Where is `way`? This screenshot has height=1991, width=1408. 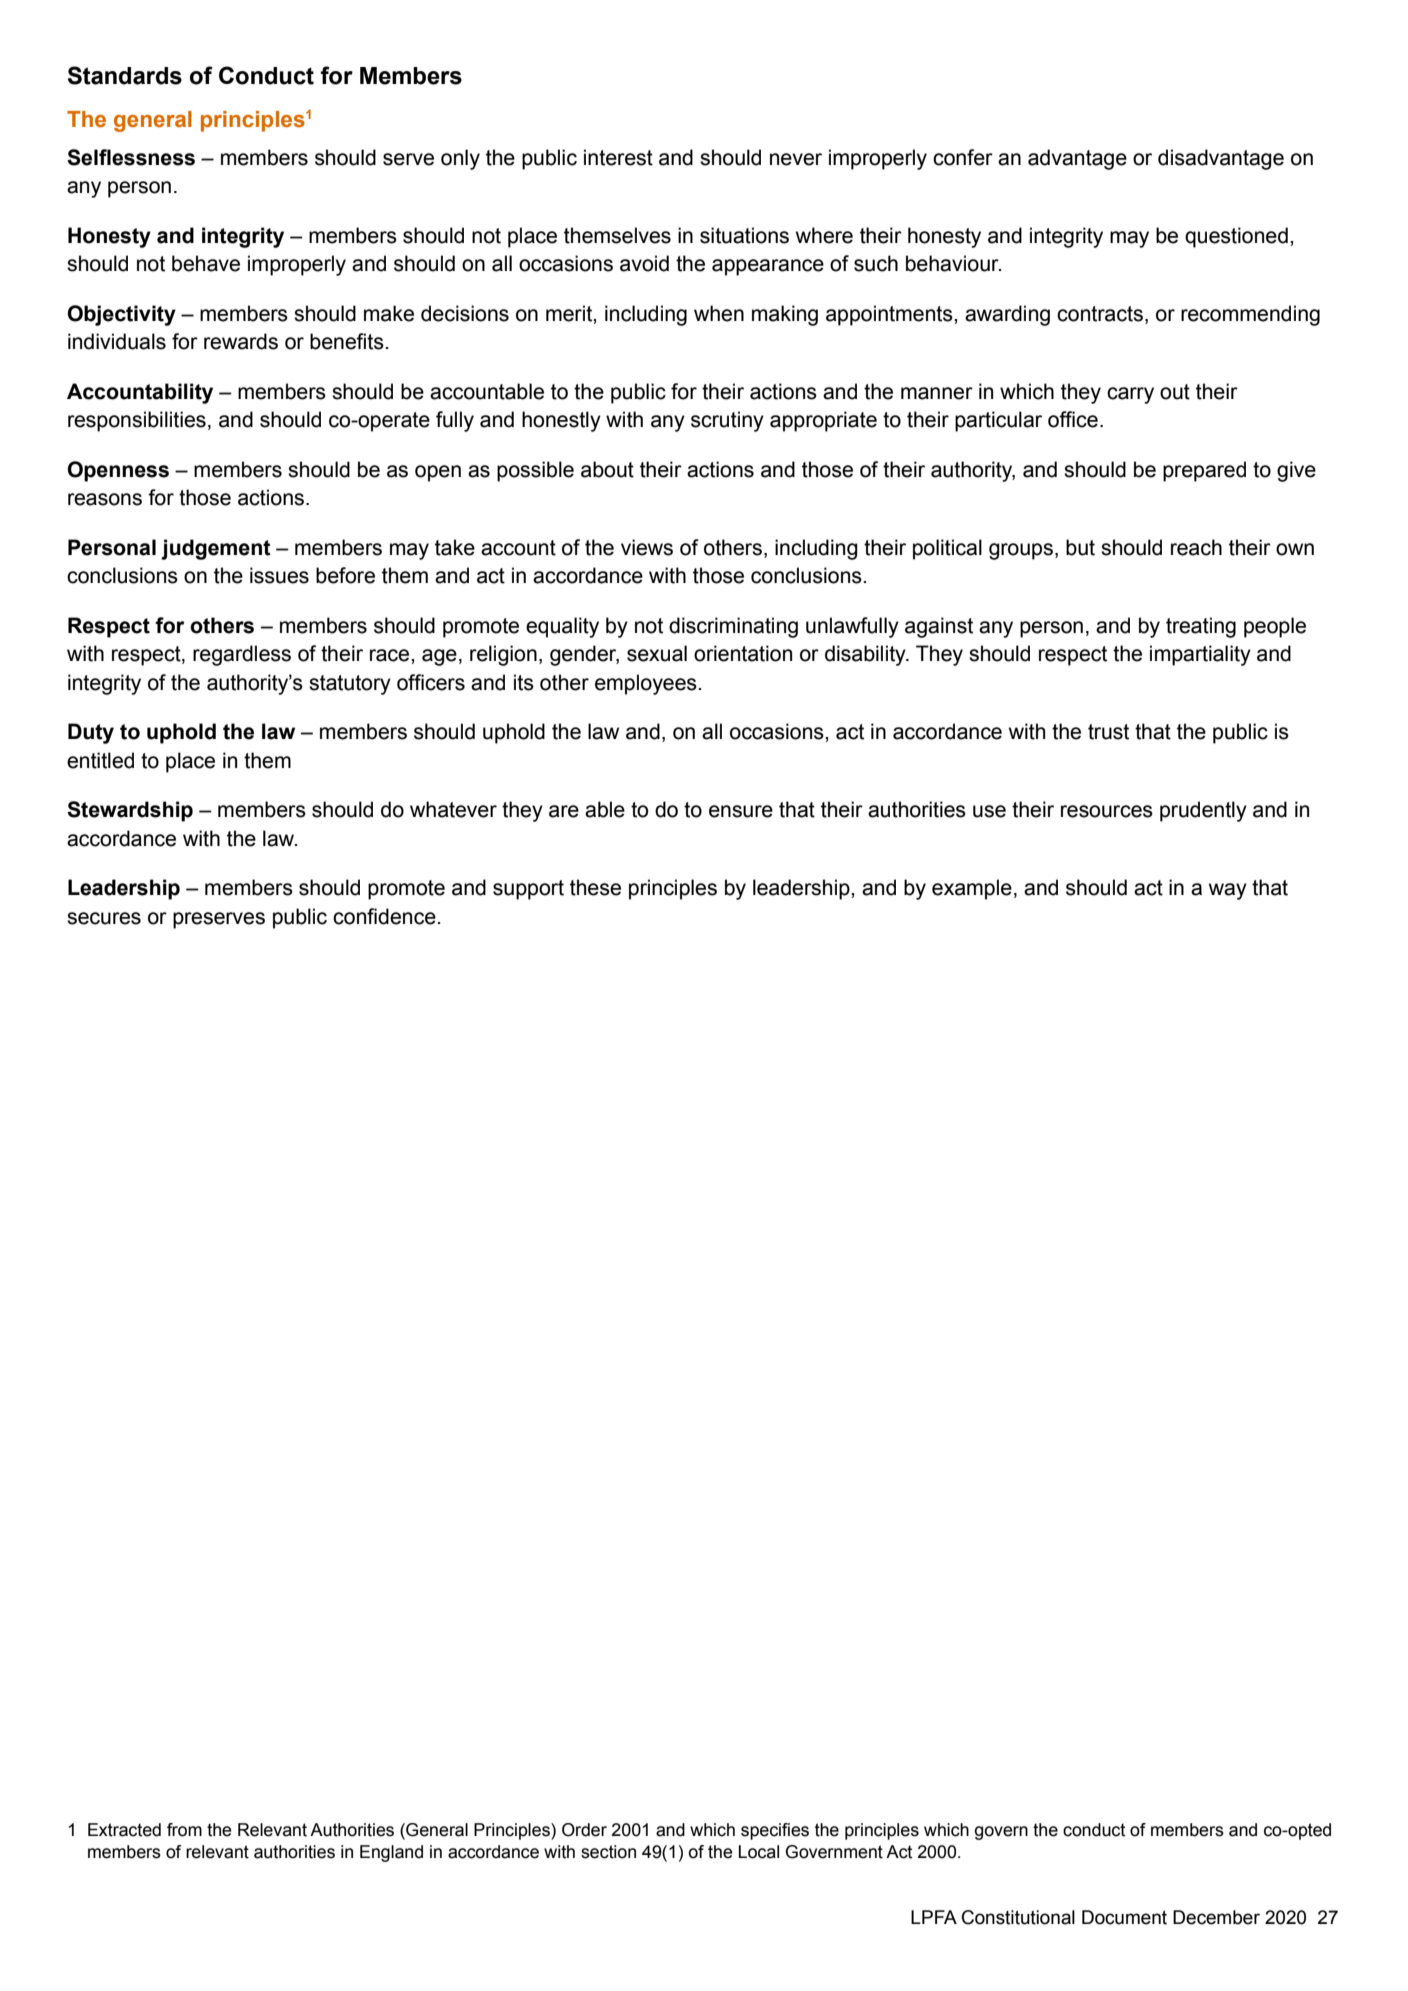 way is located at coordinates (1228, 891).
